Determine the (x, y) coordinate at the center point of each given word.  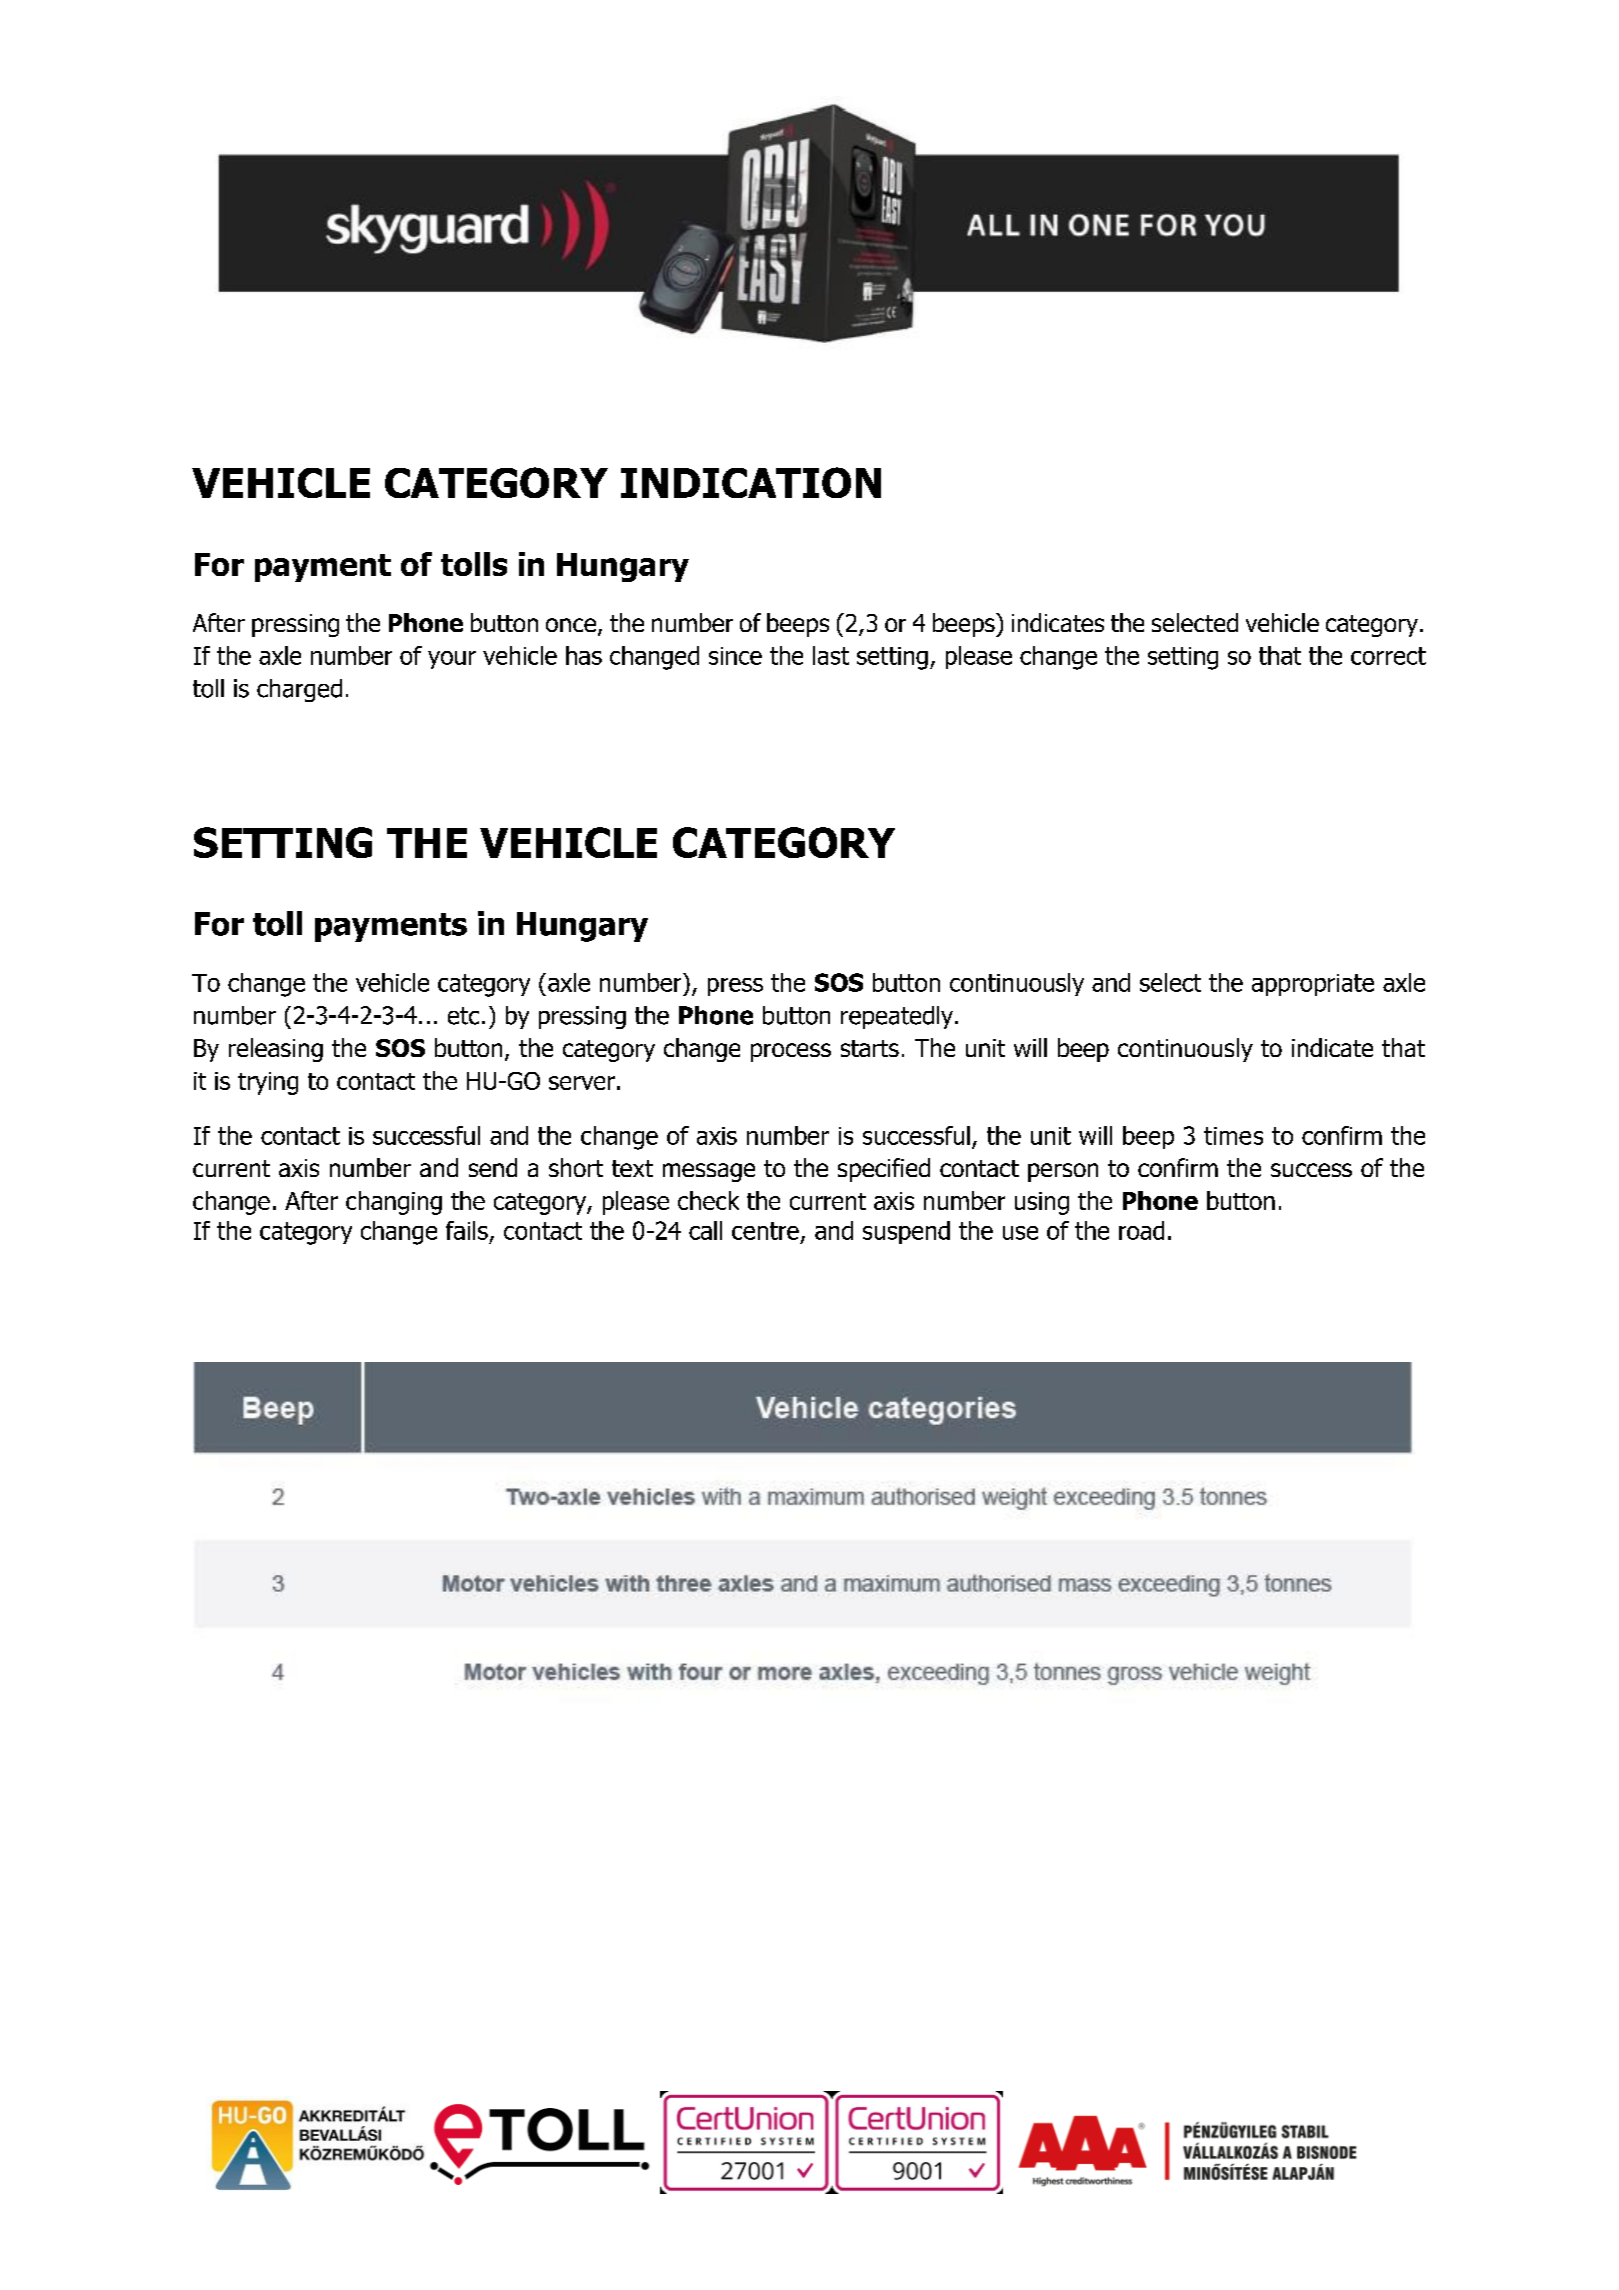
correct (1388, 656)
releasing (276, 1050)
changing (394, 1203)
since (735, 656)
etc (463, 1016)
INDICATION (751, 482)
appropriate (1313, 985)
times (1233, 1136)
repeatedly (898, 1017)
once (572, 626)
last (831, 655)
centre (765, 1231)
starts (870, 1048)
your (452, 660)
